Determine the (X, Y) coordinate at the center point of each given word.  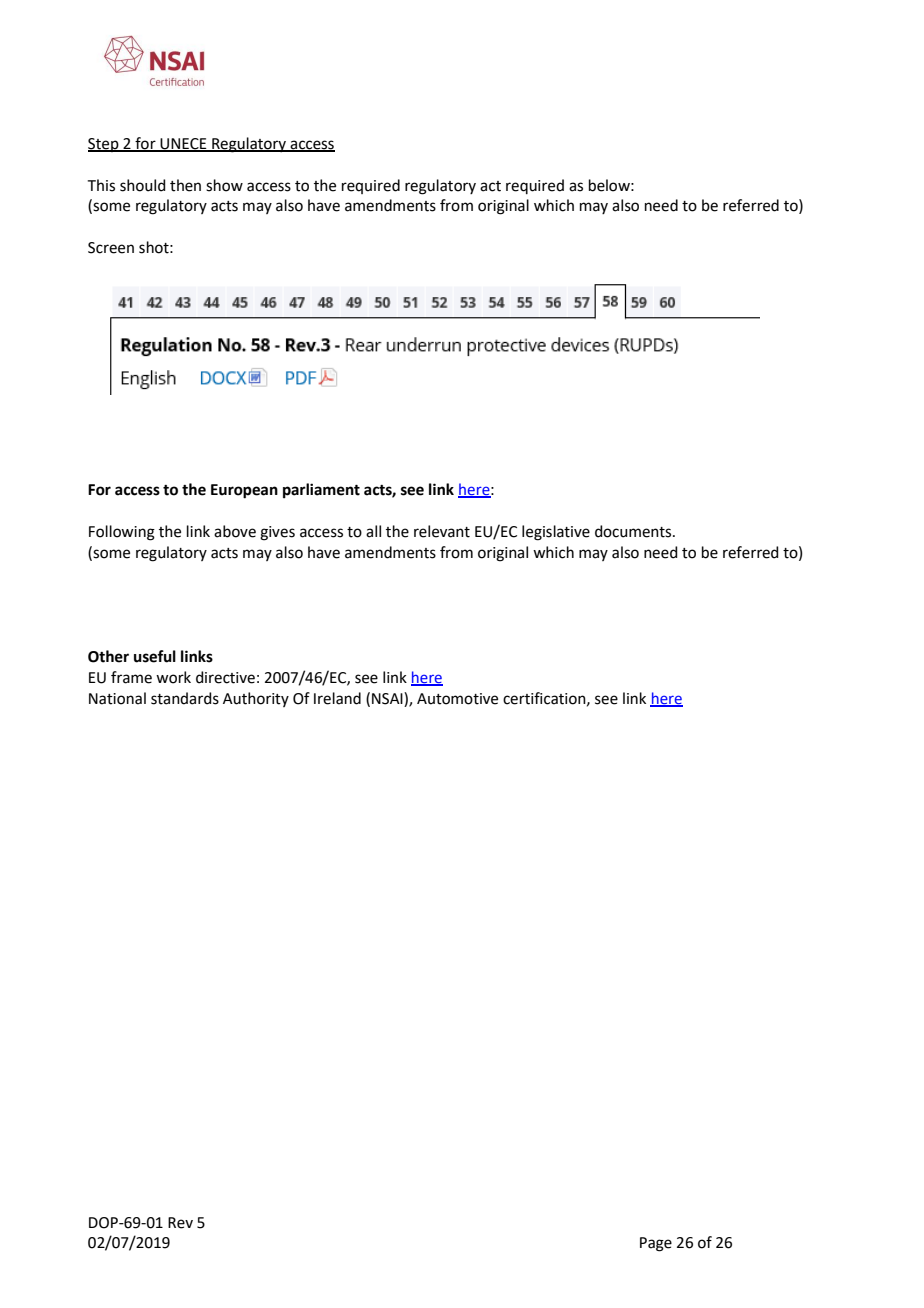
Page (656, 1244)
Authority (256, 699)
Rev (180, 1223)
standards (185, 698)
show (224, 185)
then (185, 185)
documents (634, 531)
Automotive (457, 699)
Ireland (337, 698)
